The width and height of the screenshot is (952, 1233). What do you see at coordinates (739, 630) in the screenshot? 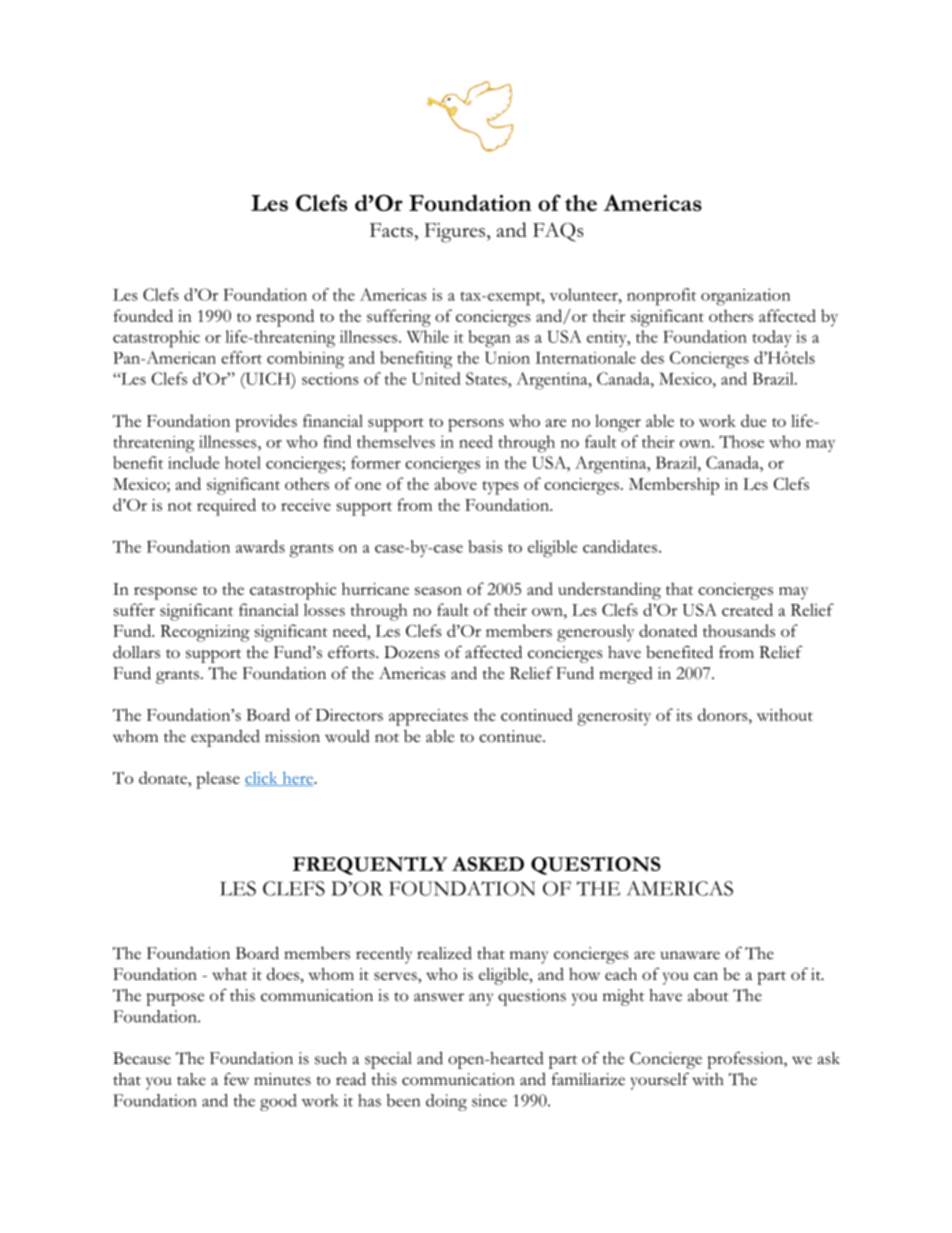
I see `thousands` at bounding box center [739, 630].
